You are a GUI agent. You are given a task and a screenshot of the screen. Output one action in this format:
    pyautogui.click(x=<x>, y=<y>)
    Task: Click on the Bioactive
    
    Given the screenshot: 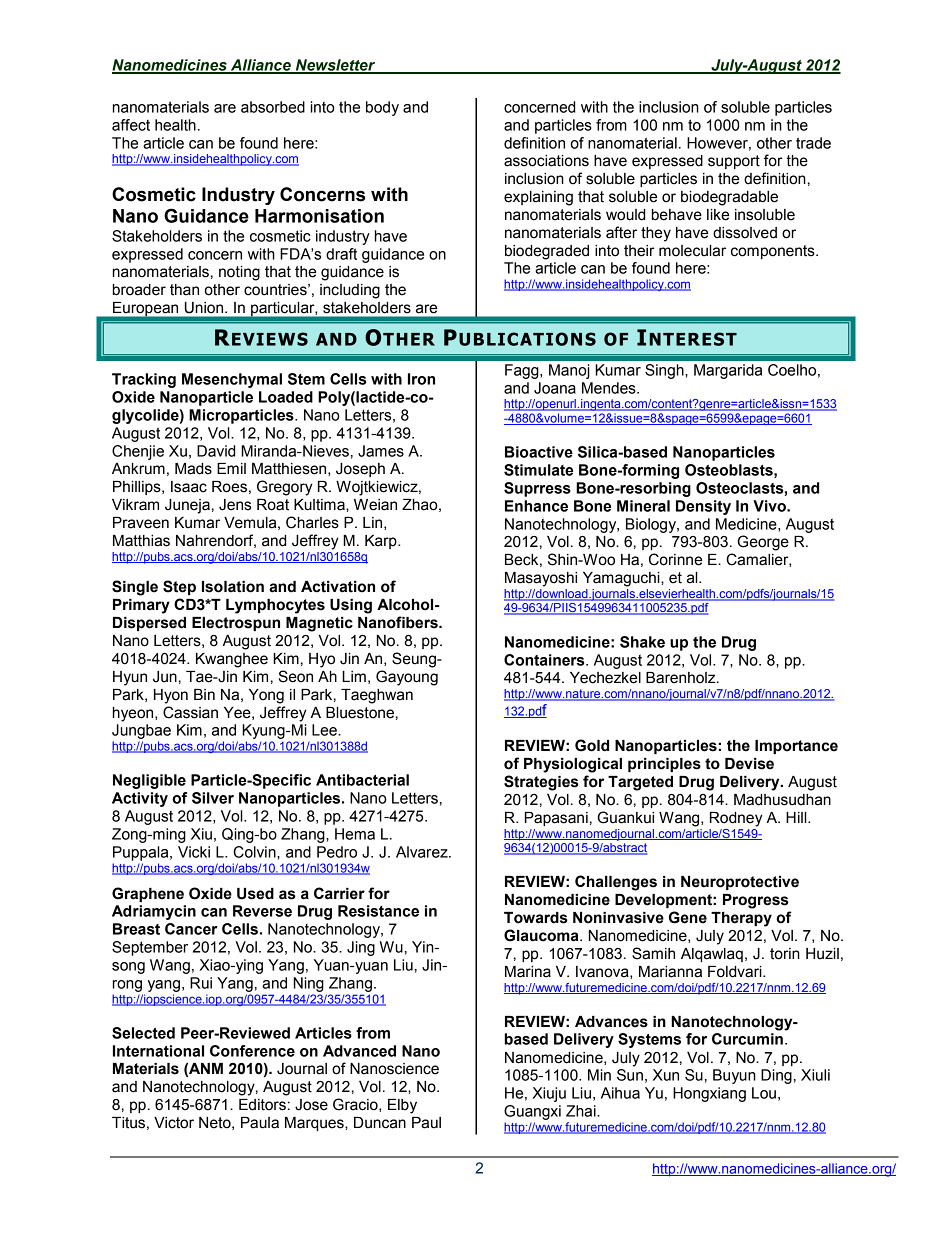 What is the action you would take?
    pyautogui.click(x=539, y=452)
